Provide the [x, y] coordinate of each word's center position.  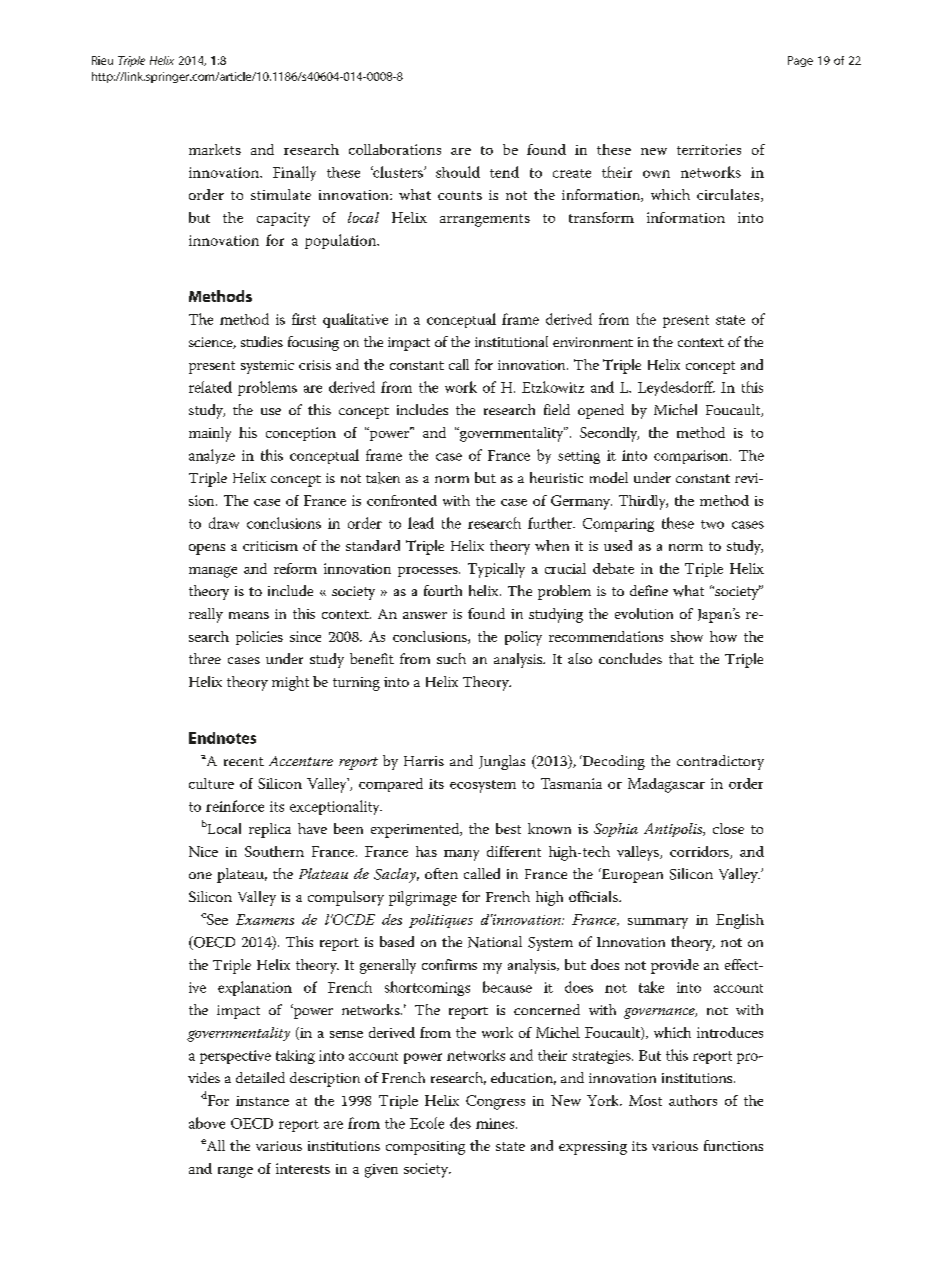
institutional [511, 341]
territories [709, 149]
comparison [692, 457]
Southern [274, 851]
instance [262, 1101]
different [514, 851]
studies [262, 341]
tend [504, 172]
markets [215, 149]
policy [523, 638]
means [249, 615]
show [687, 636]
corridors [700, 852]
